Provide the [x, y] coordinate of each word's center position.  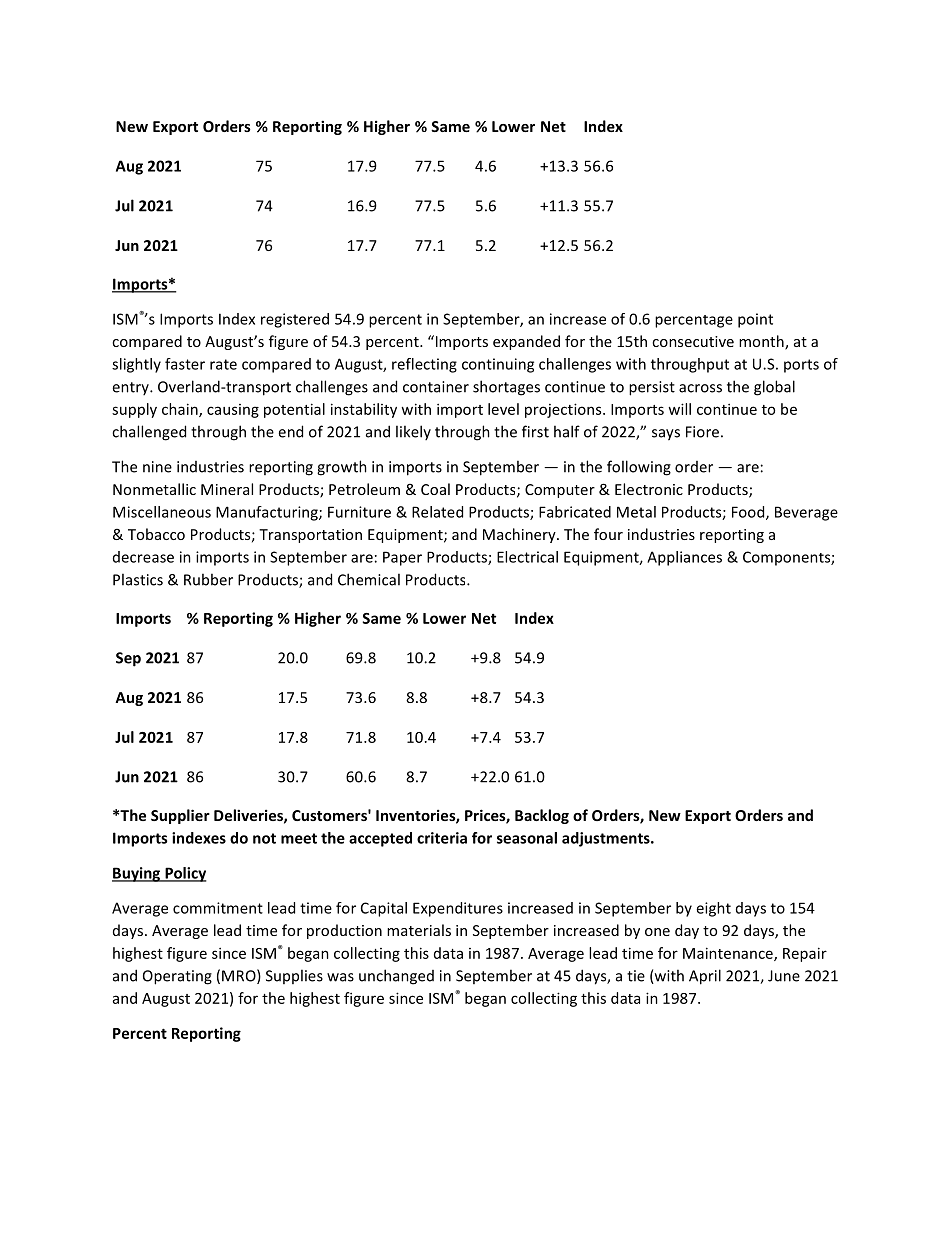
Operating [177, 977]
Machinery [520, 535]
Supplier [180, 816]
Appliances [684, 558]
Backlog [542, 816]
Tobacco [156, 534]
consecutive [693, 341]
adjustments [607, 839]
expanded [526, 342]
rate [223, 364]
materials [419, 930]
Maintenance [729, 954]
